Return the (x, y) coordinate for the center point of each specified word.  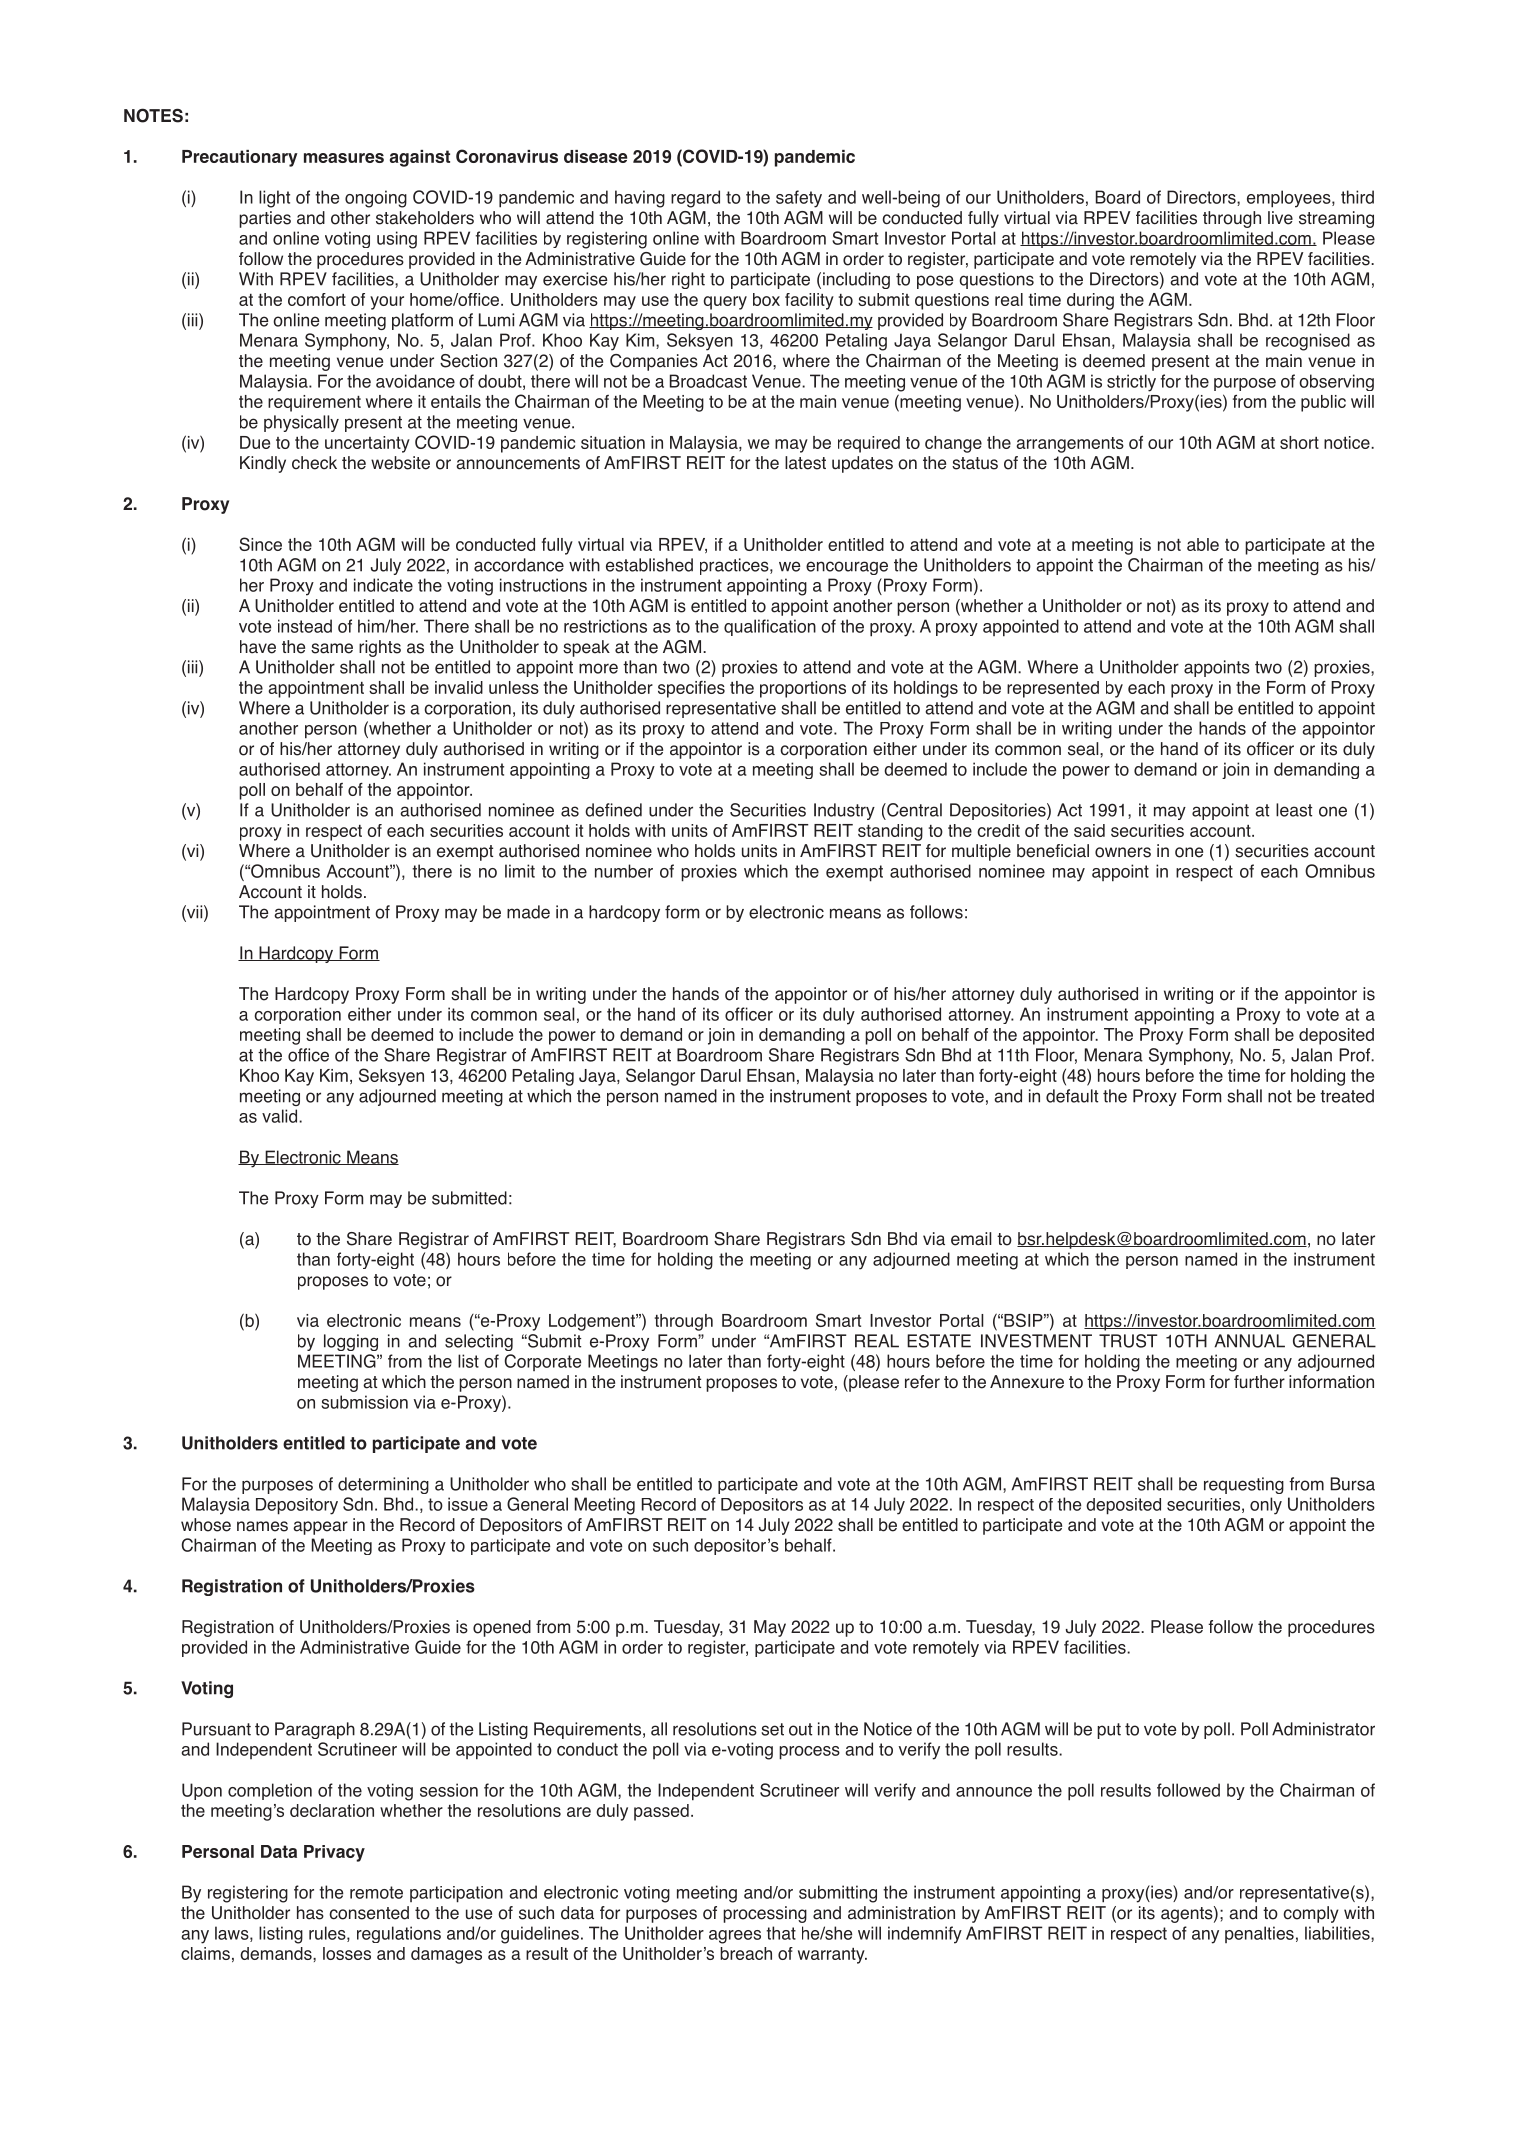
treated (1347, 1096)
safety (799, 199)
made (528, 912)
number (624, 871)
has (310, 1913)
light (274, 199)
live (1280, 218)
